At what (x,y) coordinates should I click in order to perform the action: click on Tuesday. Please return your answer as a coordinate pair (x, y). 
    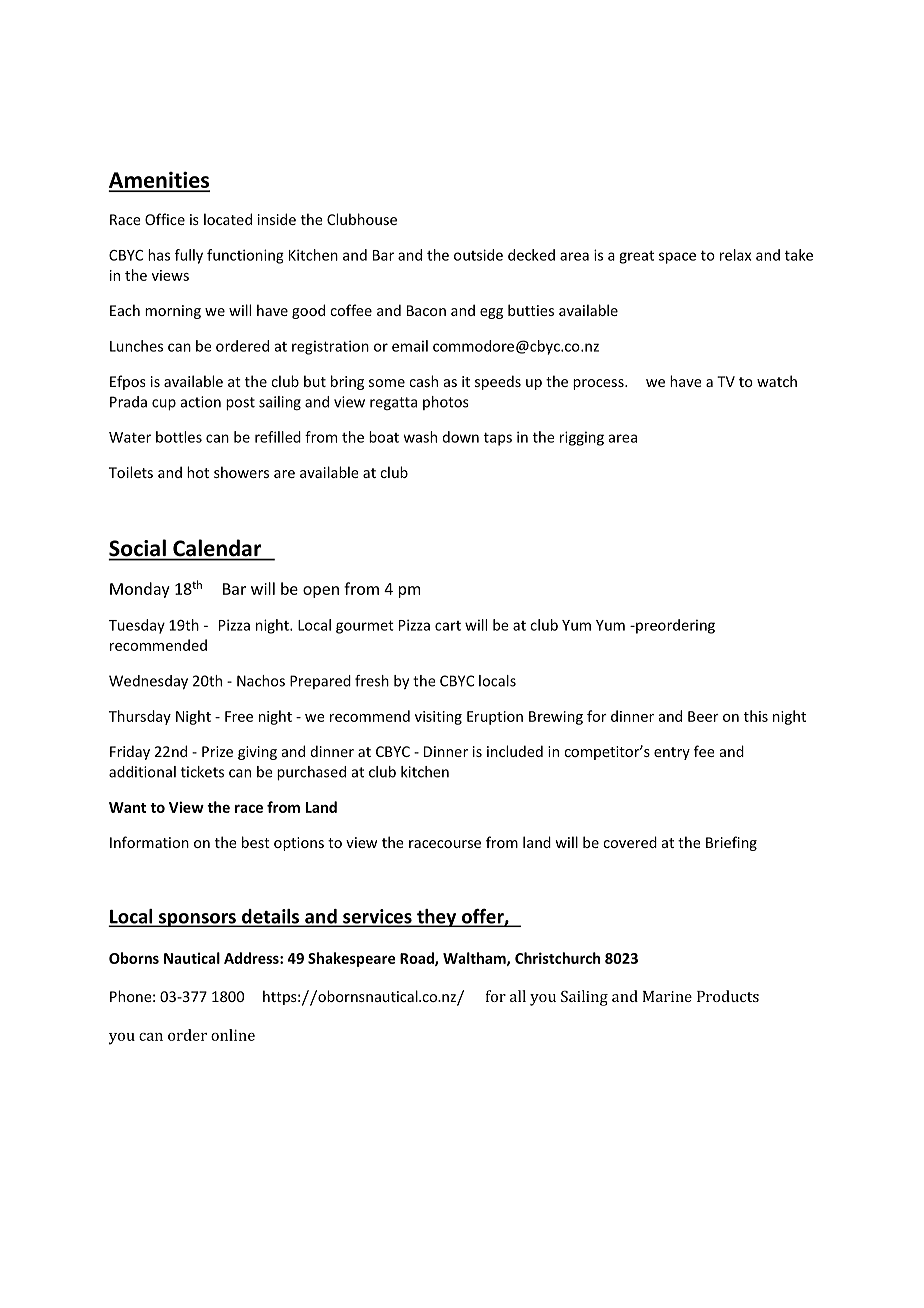
    Looking at the image, I should click on (137, 626).
